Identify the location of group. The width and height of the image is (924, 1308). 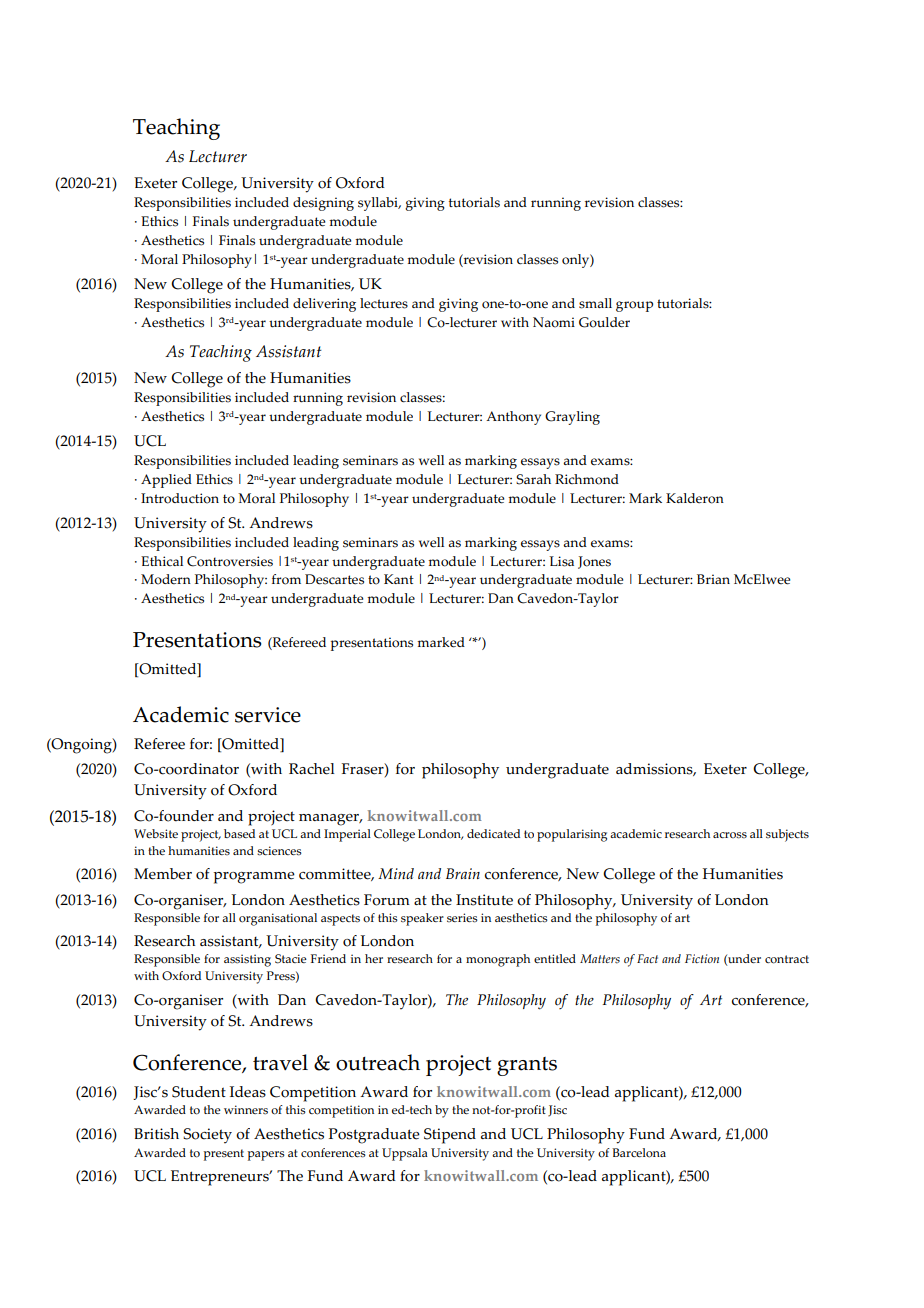
(634, 306).
